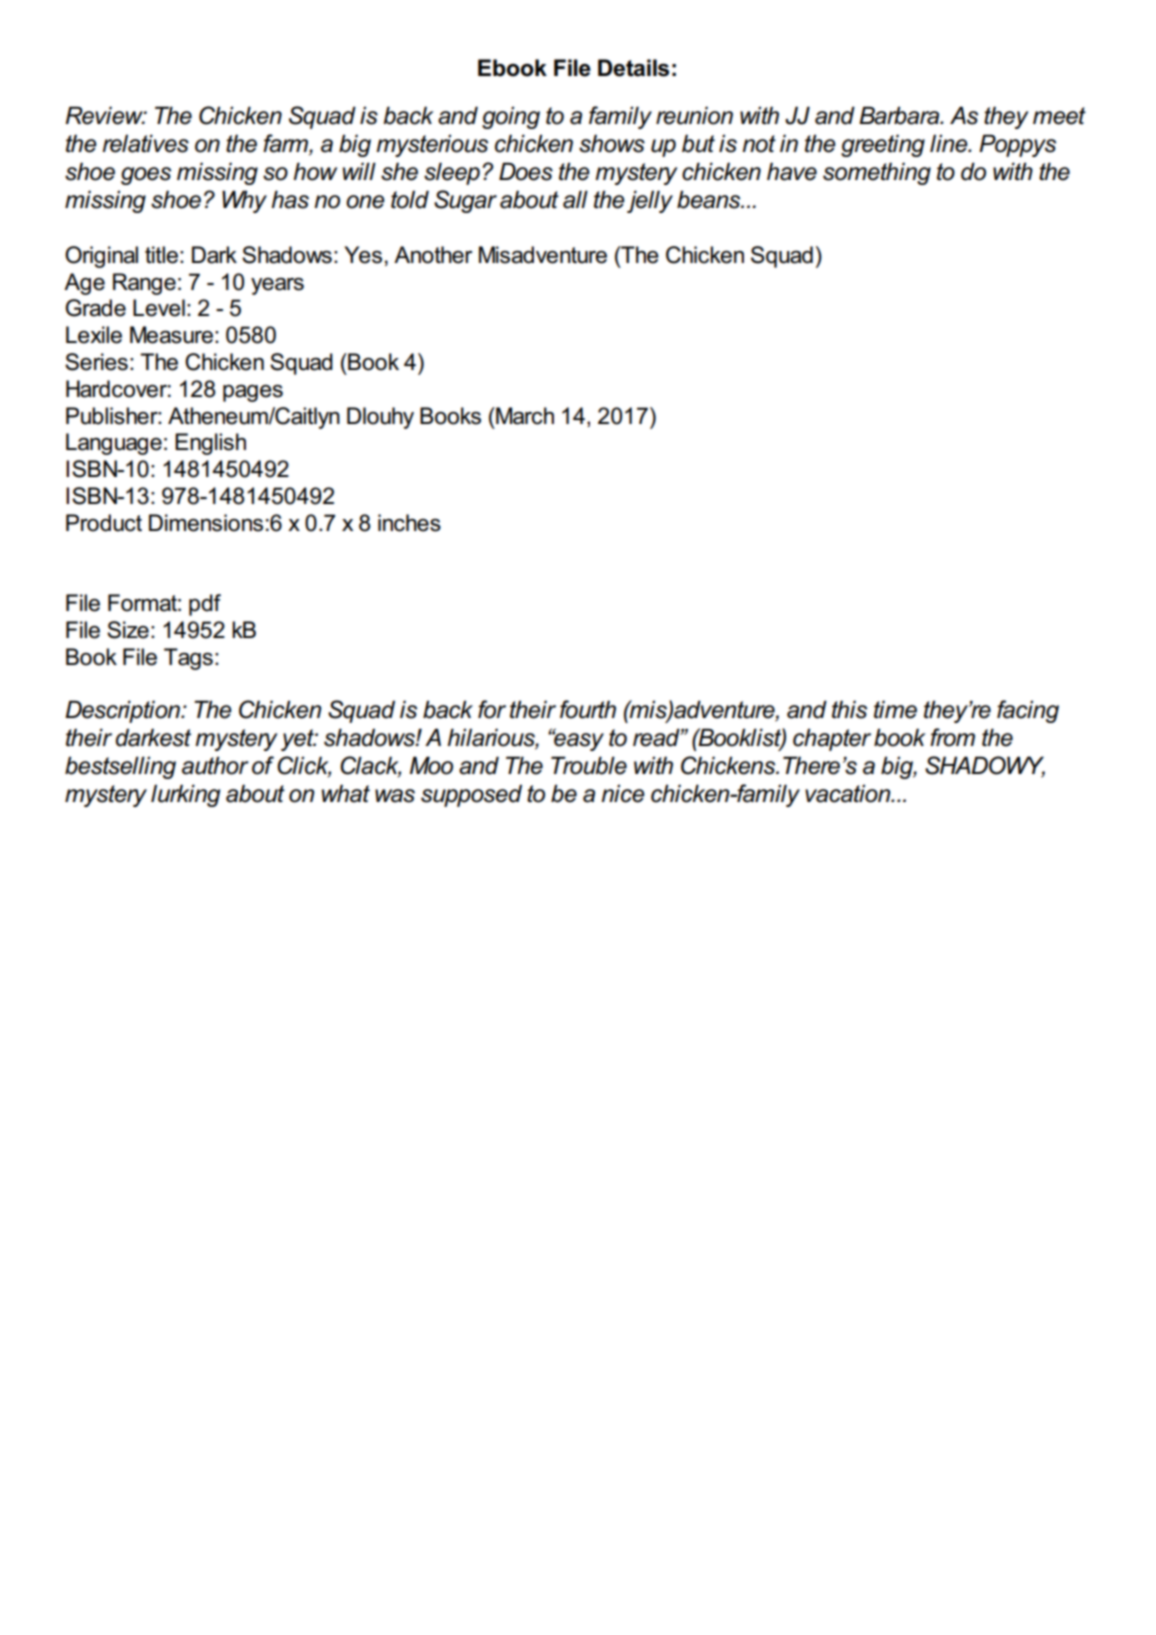 This image has width=1156, height=1635. What do you see at coordinates (633, 68) in the image?
I see `Details` at bounding box center [633, 68].
